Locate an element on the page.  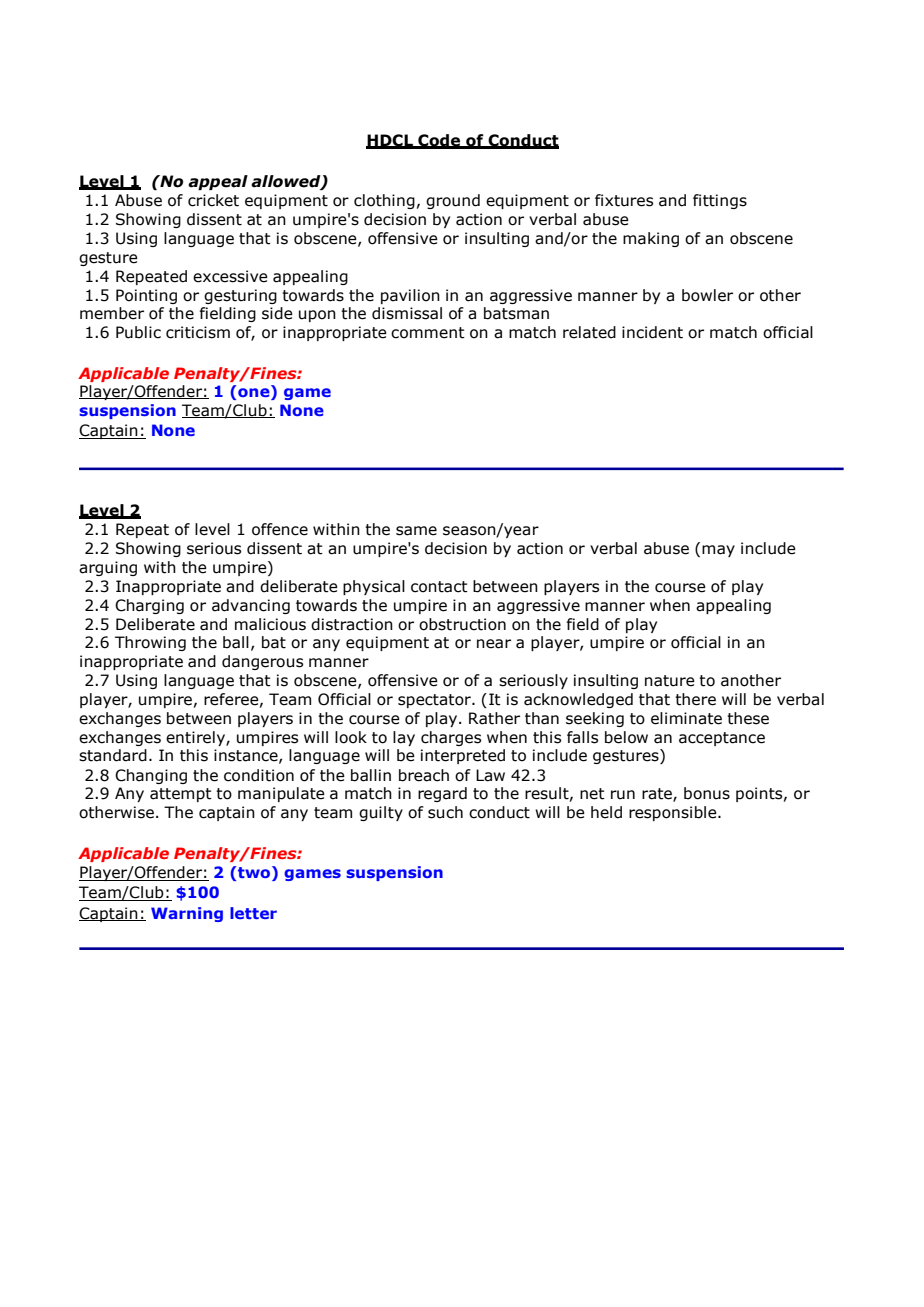
making is located at coordinates (651, 239).
